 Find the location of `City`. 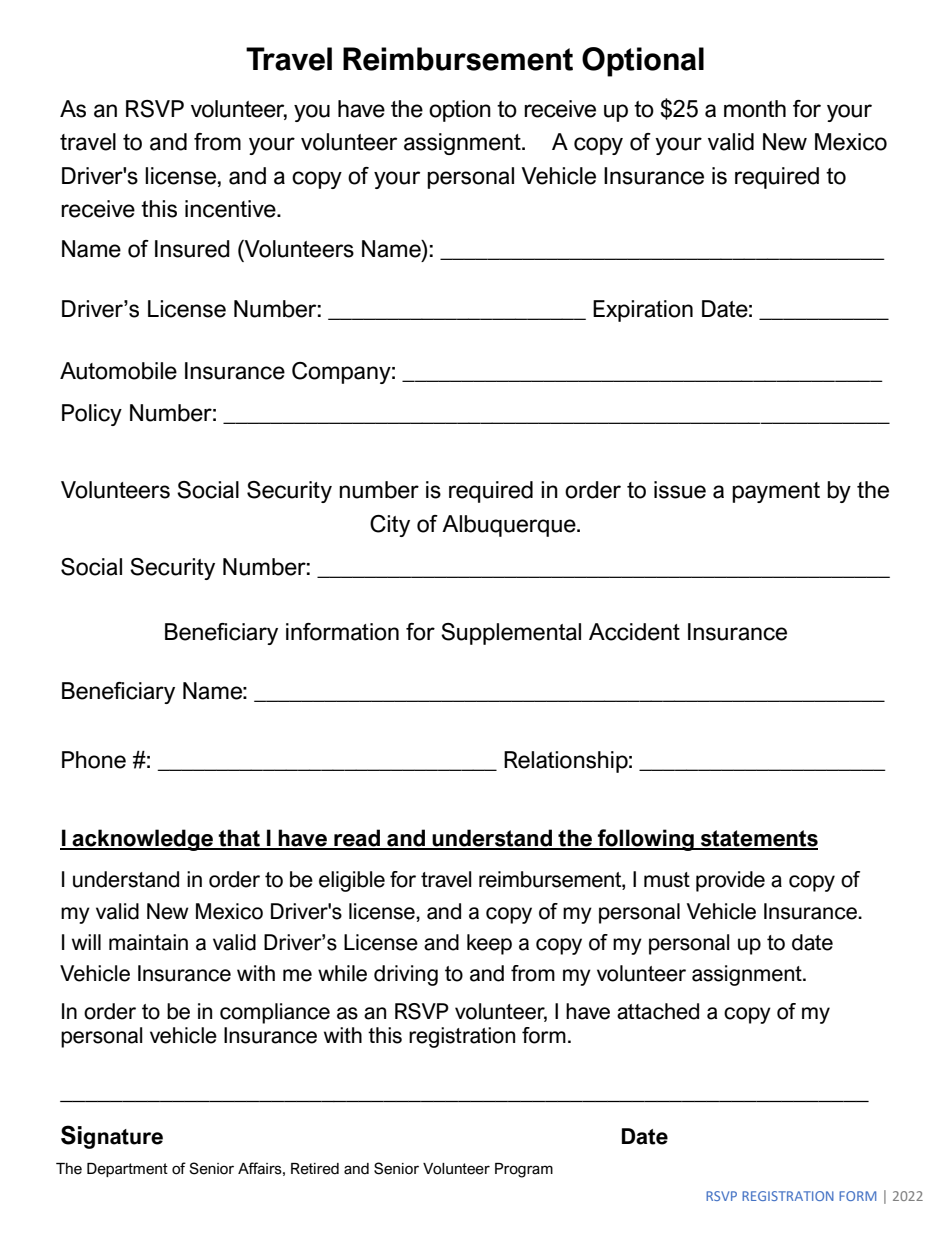

City is located at coordinates (390, 526).
